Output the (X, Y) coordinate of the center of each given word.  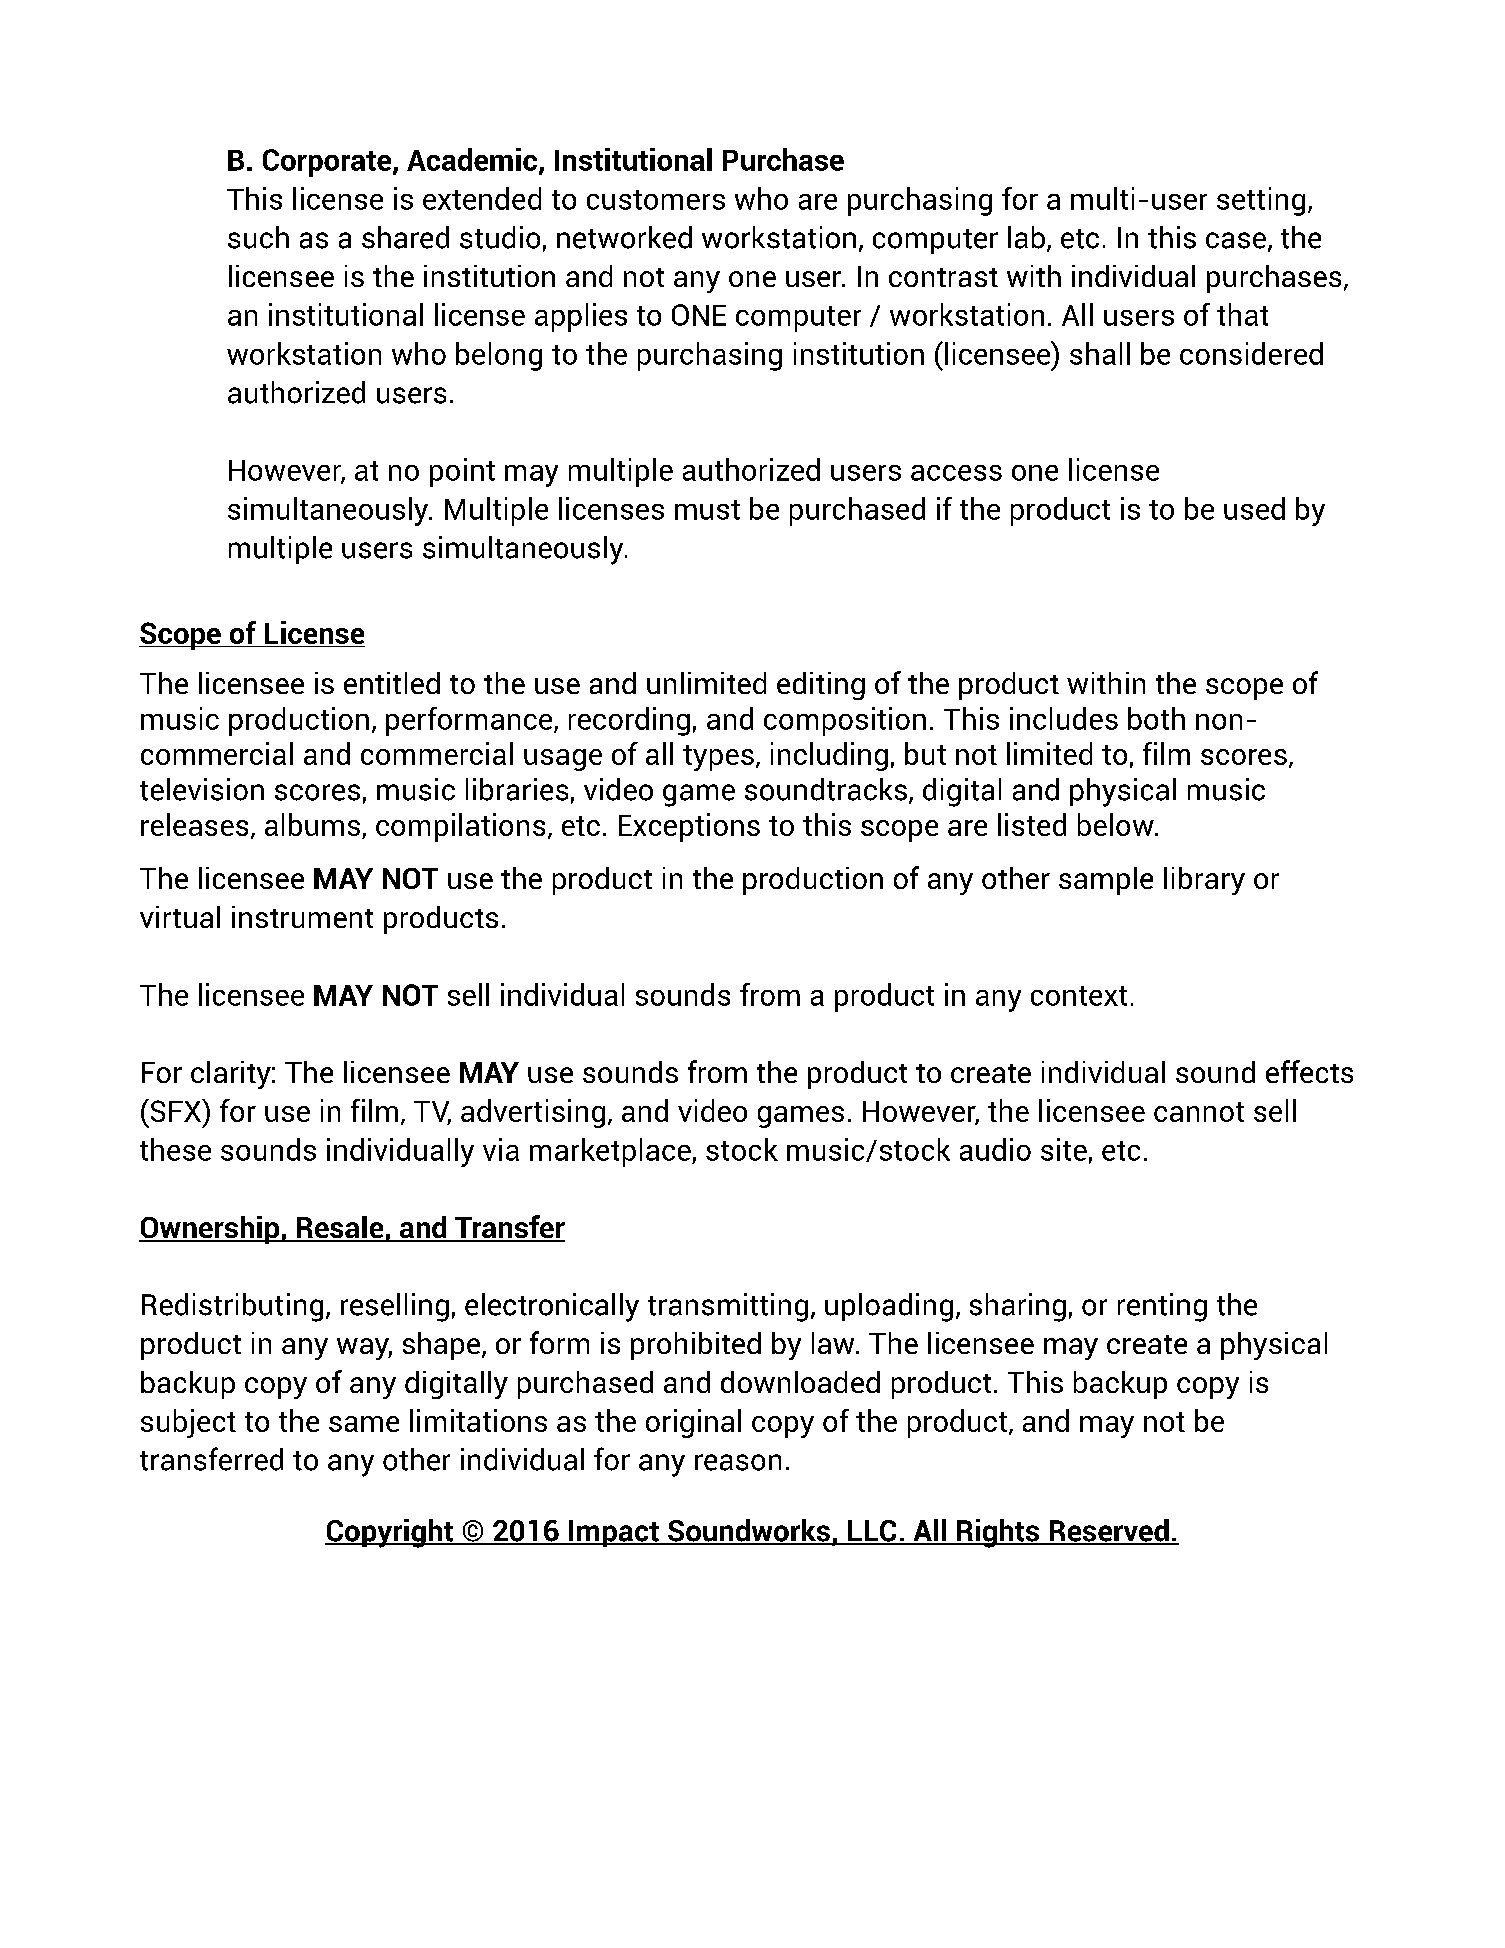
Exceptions (689, 827)
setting (1261, 201)
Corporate (328, 163)
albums (312, 824)
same (364, 1424)
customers (656, 200)
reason (738, 1462)
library (1204, 881)
